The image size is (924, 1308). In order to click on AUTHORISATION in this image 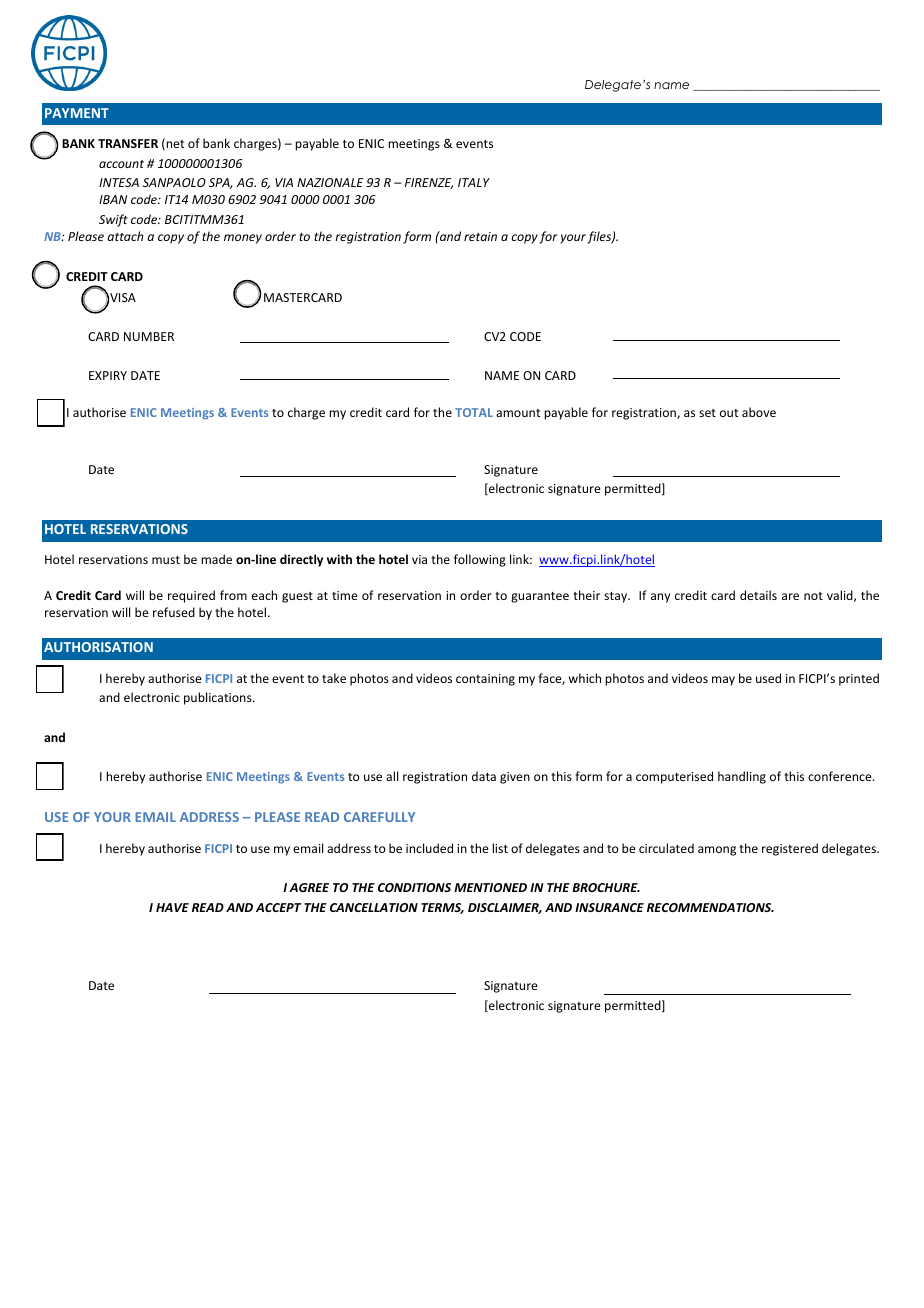, I will do `click(98, 647)`.
